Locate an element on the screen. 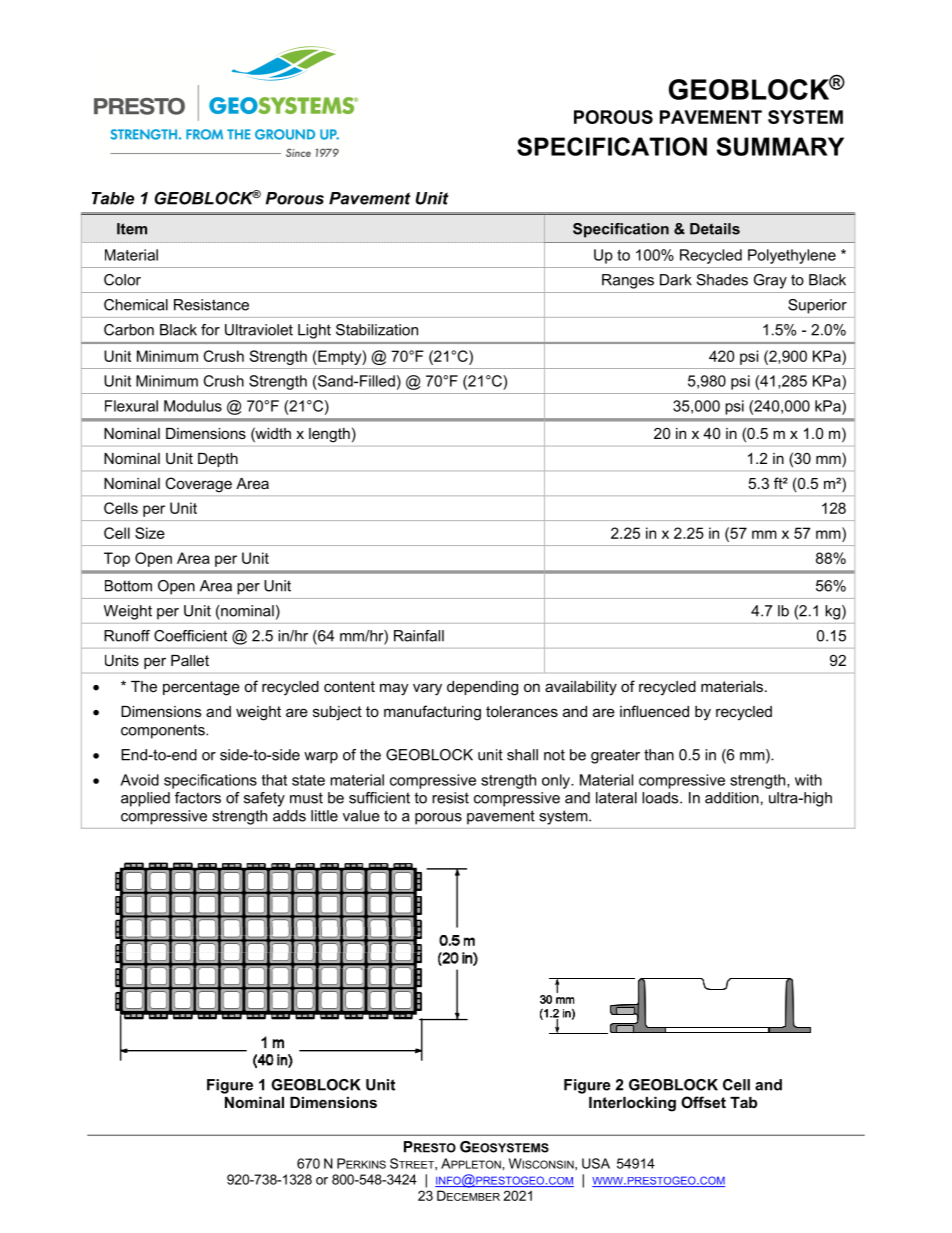 This screenshot has width=952, height=1233. length is located at coordinates (329, 435).
